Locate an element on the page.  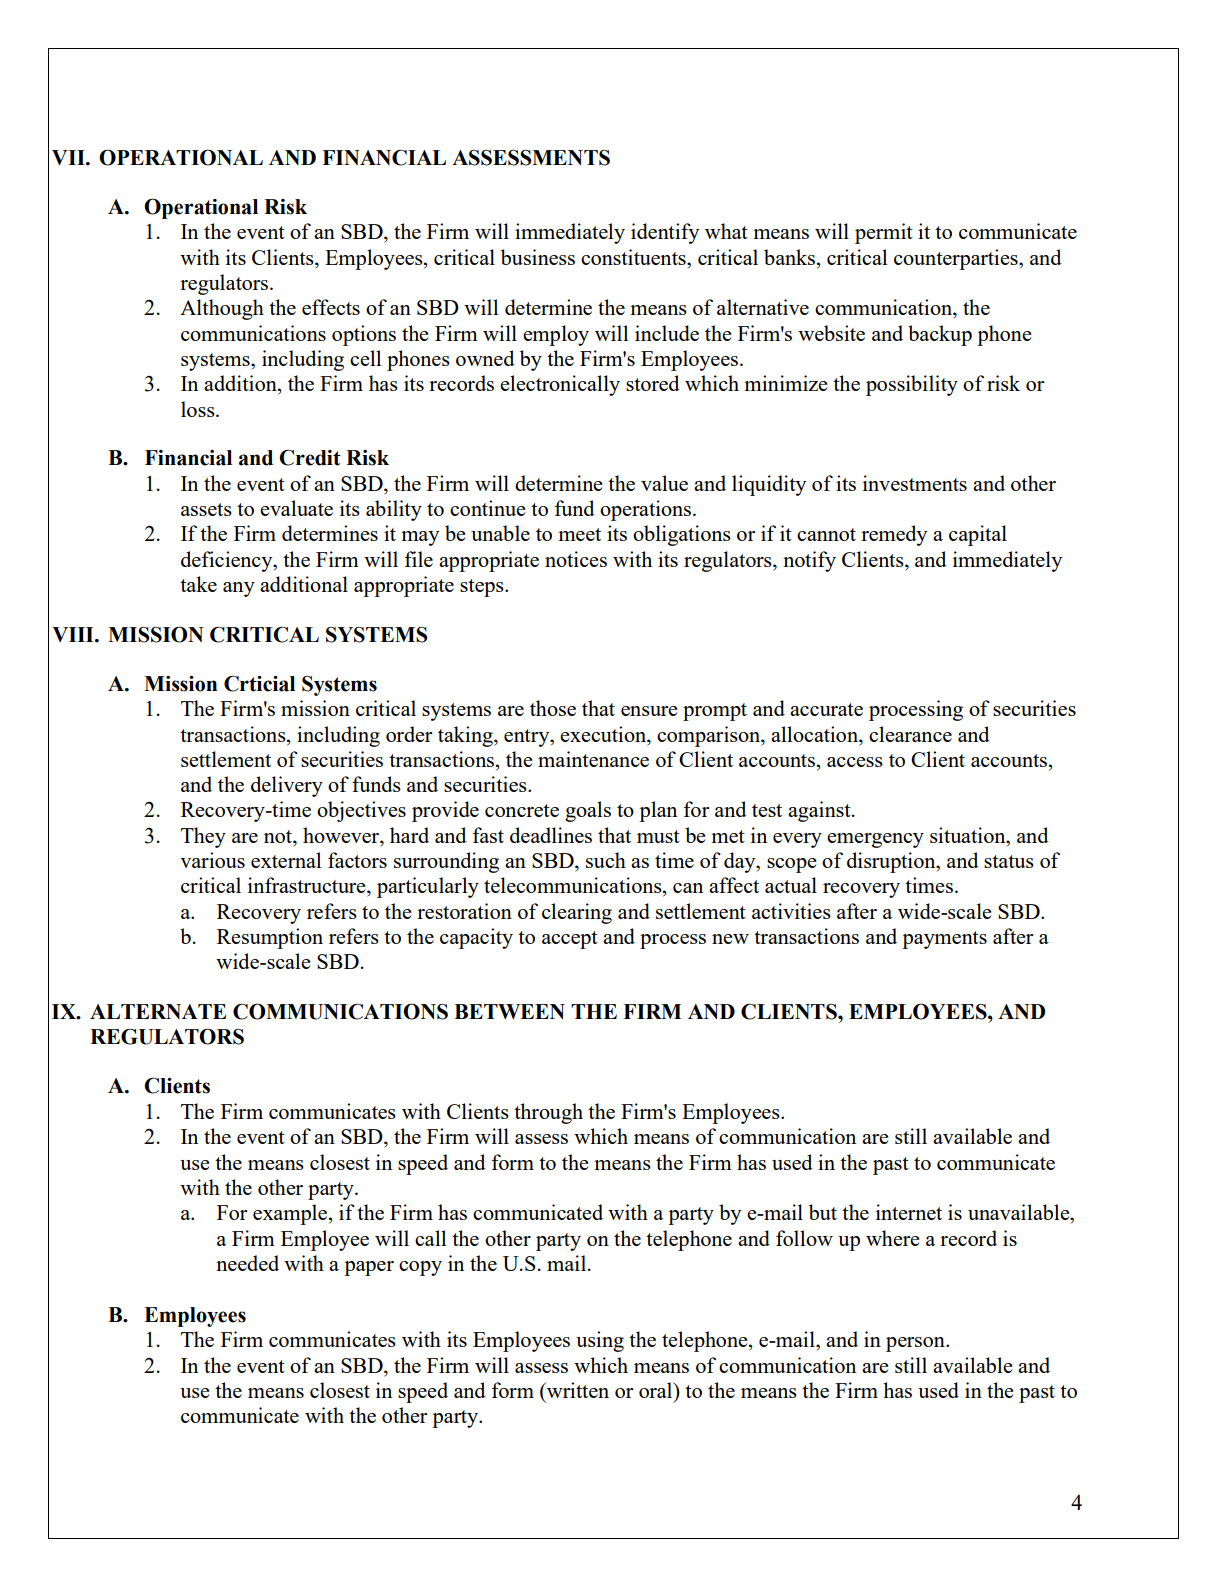
concrete is located at coordinates (522, 810).
